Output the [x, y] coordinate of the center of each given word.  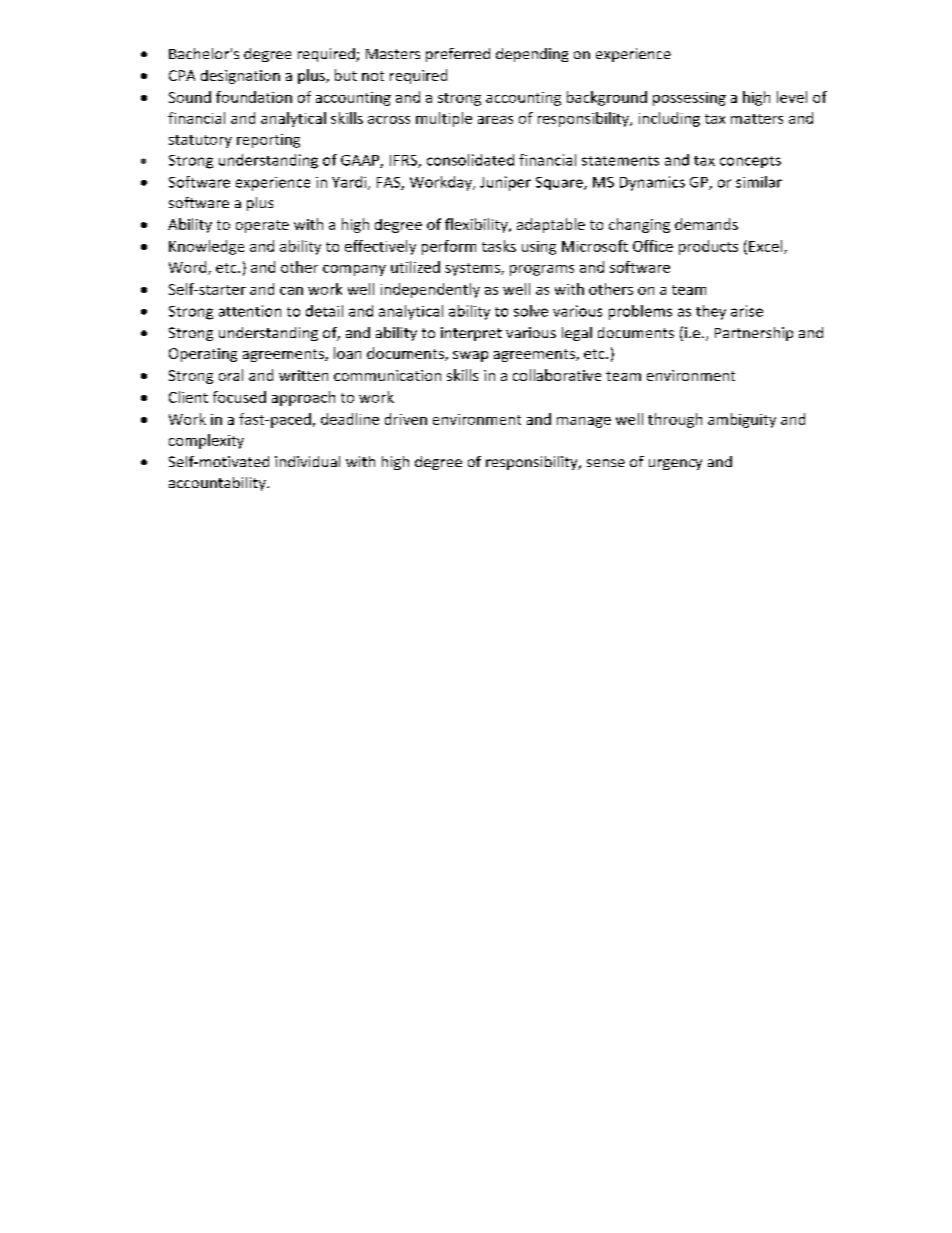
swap [470, 356]
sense [606, 463]
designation [240, 77]
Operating [203, 355]
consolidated [470, 160]
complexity [206, 441]
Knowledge [206, 247]
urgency [675, 464]
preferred [458, 55]
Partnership [754, 334]
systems [473, 269]
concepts [750, 162]
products [708, 247]
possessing [689, 99]
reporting [268, 141]
